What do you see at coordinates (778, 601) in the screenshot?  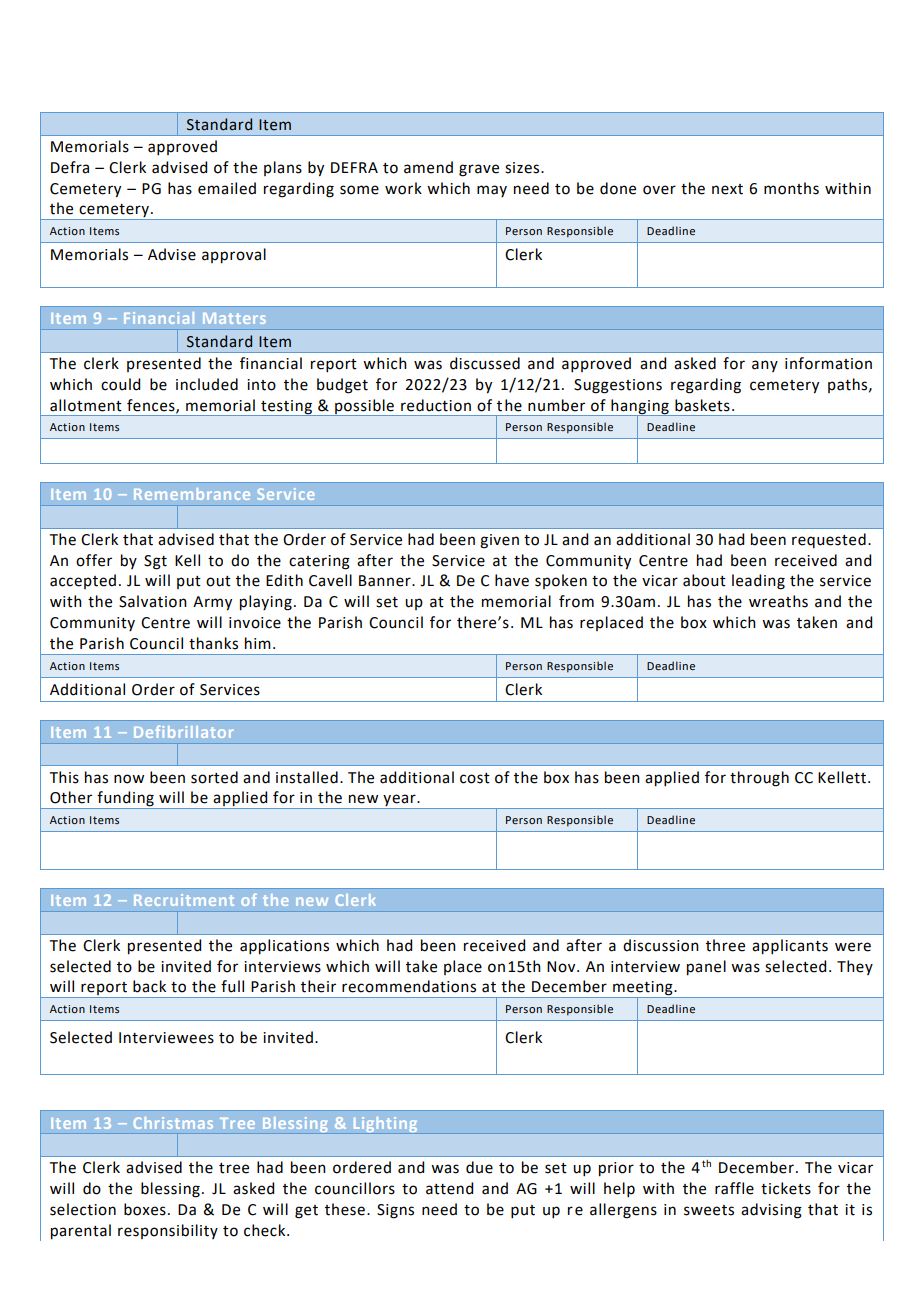 I see `wreaths` at bounding box center [778, 601].
